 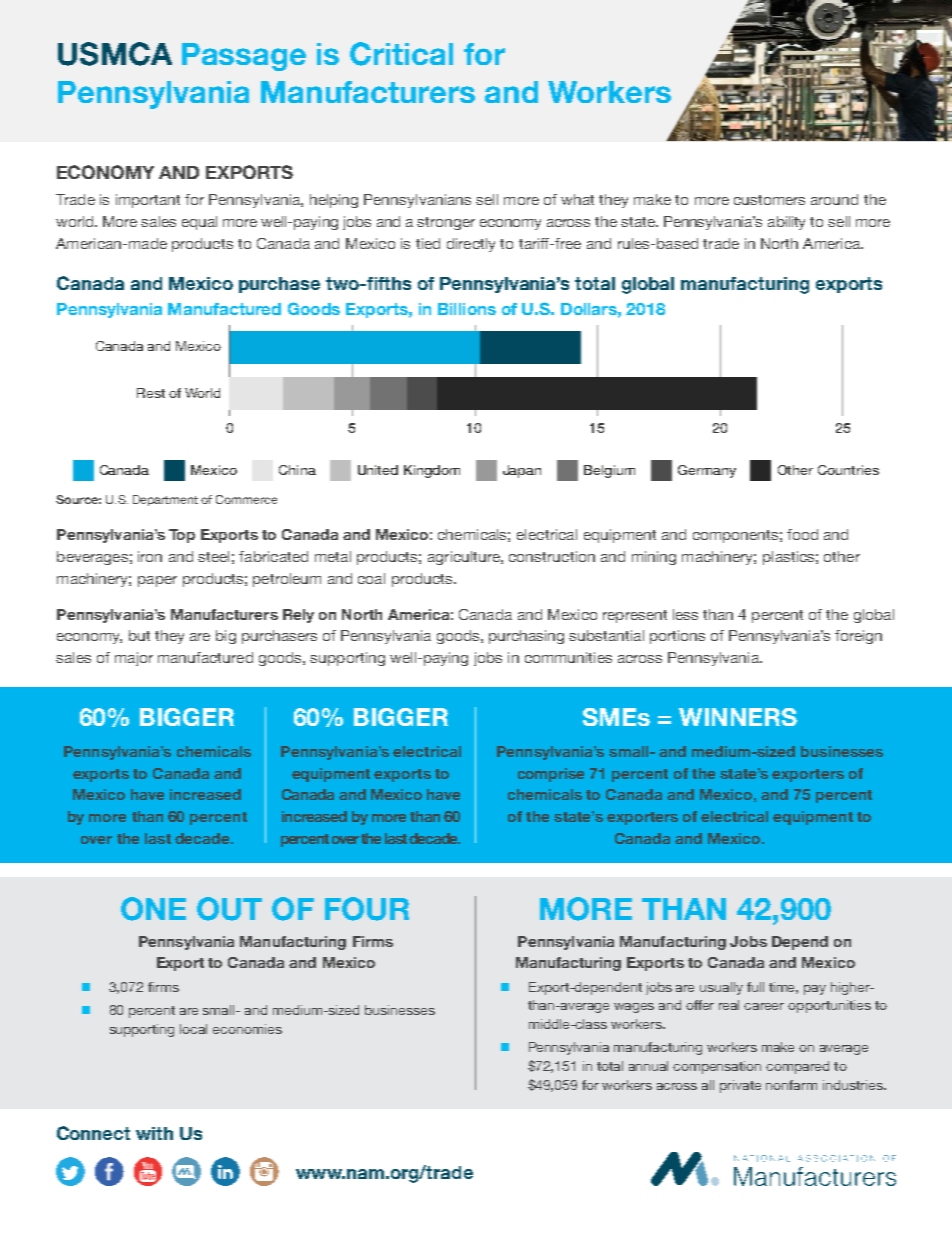 I want to click on comprise, so click(x=551, y=775).
